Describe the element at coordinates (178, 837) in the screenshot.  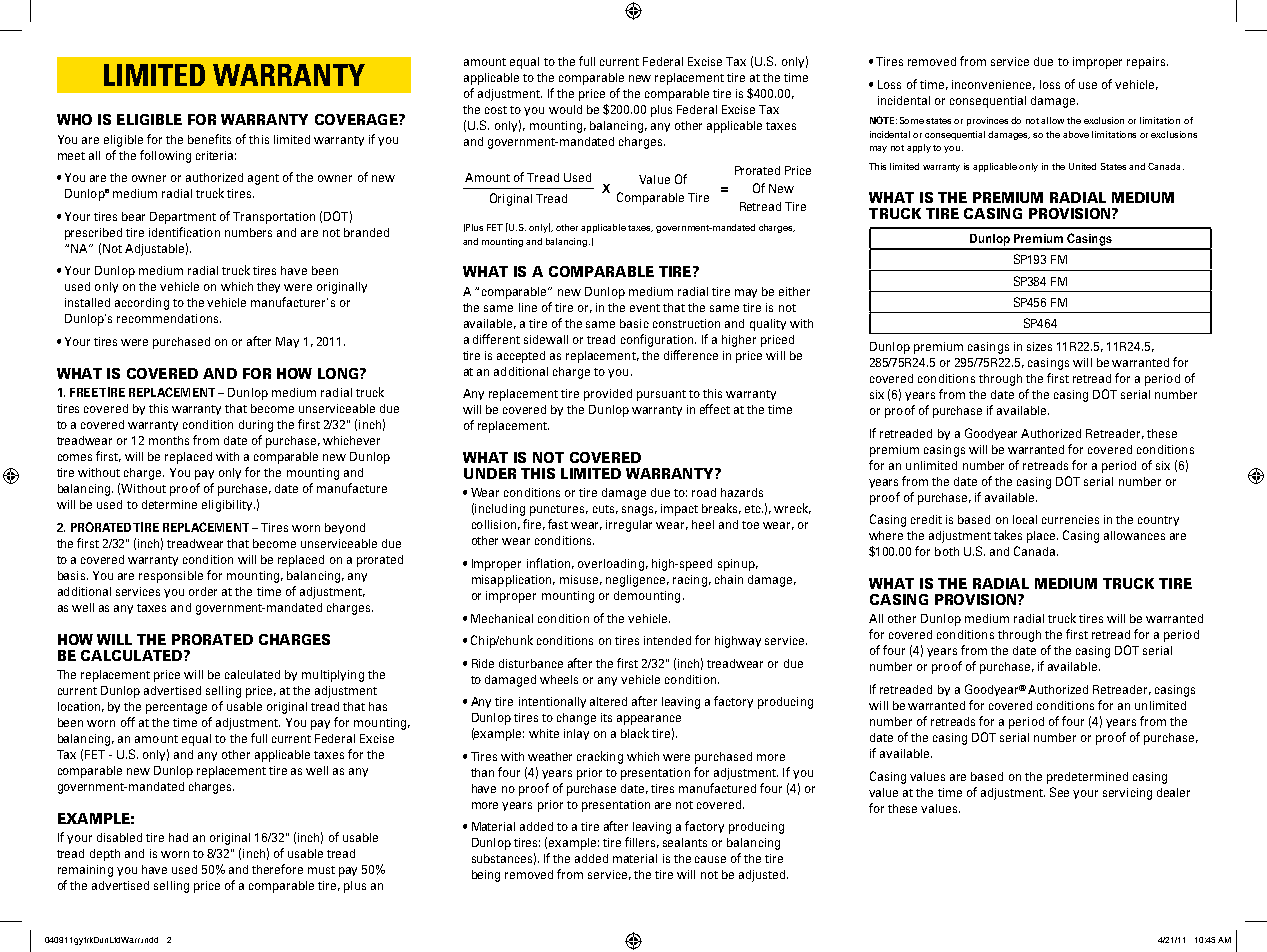
I see `had` at that location.
